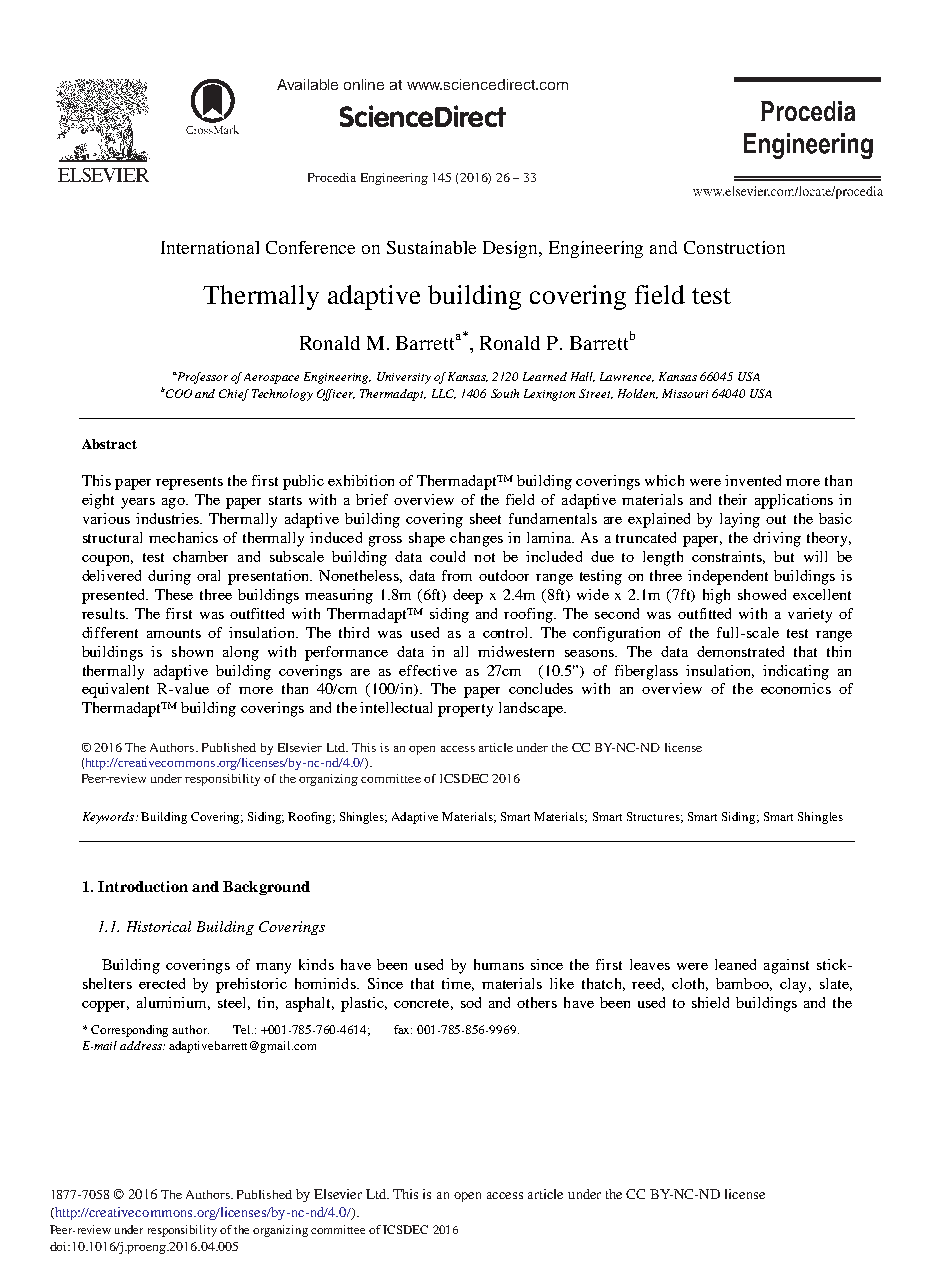  What do you see at coordinates (403, 1029) in the screenshot?
I see `fax` at bounding box center [403, 1029].
